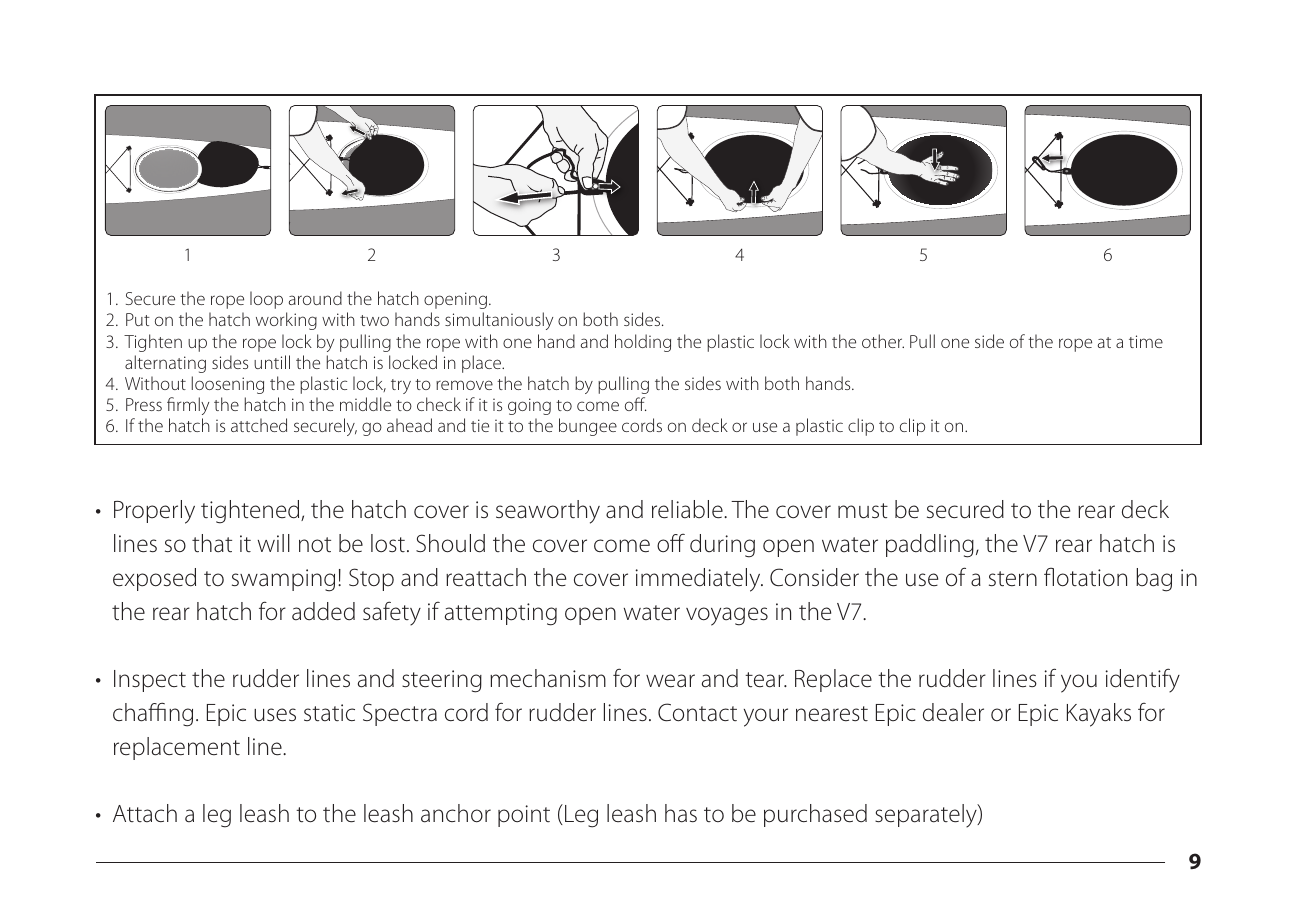 The image size is (1296, 924). I want to click on identify, so click(1143, 680).
